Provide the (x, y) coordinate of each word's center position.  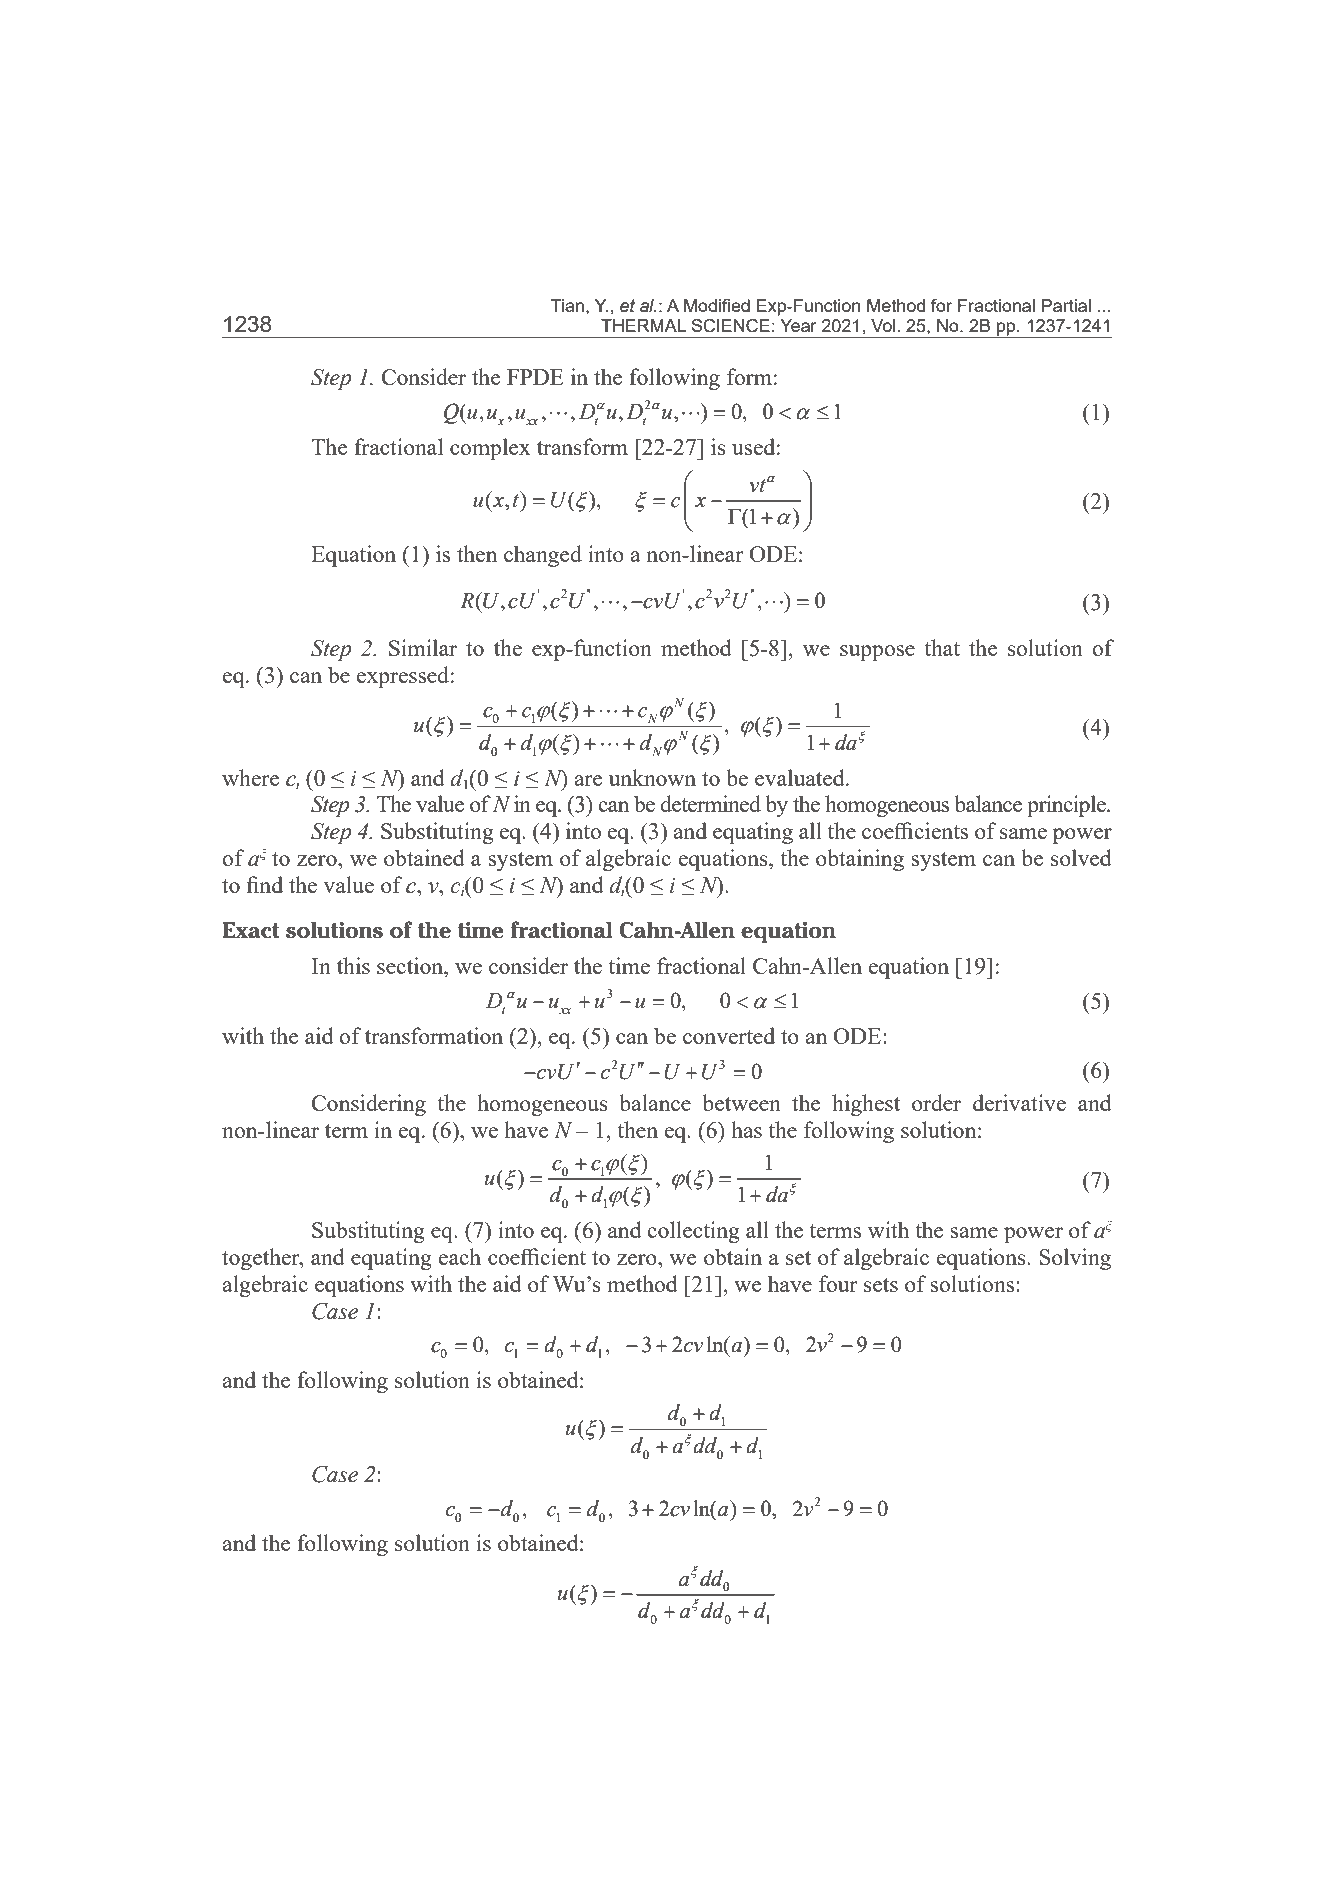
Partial (1066, 305)
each (459, 1256)
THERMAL (643, 325)
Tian (567, 305)
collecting (693, 1232)
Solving (1075, 1259)
